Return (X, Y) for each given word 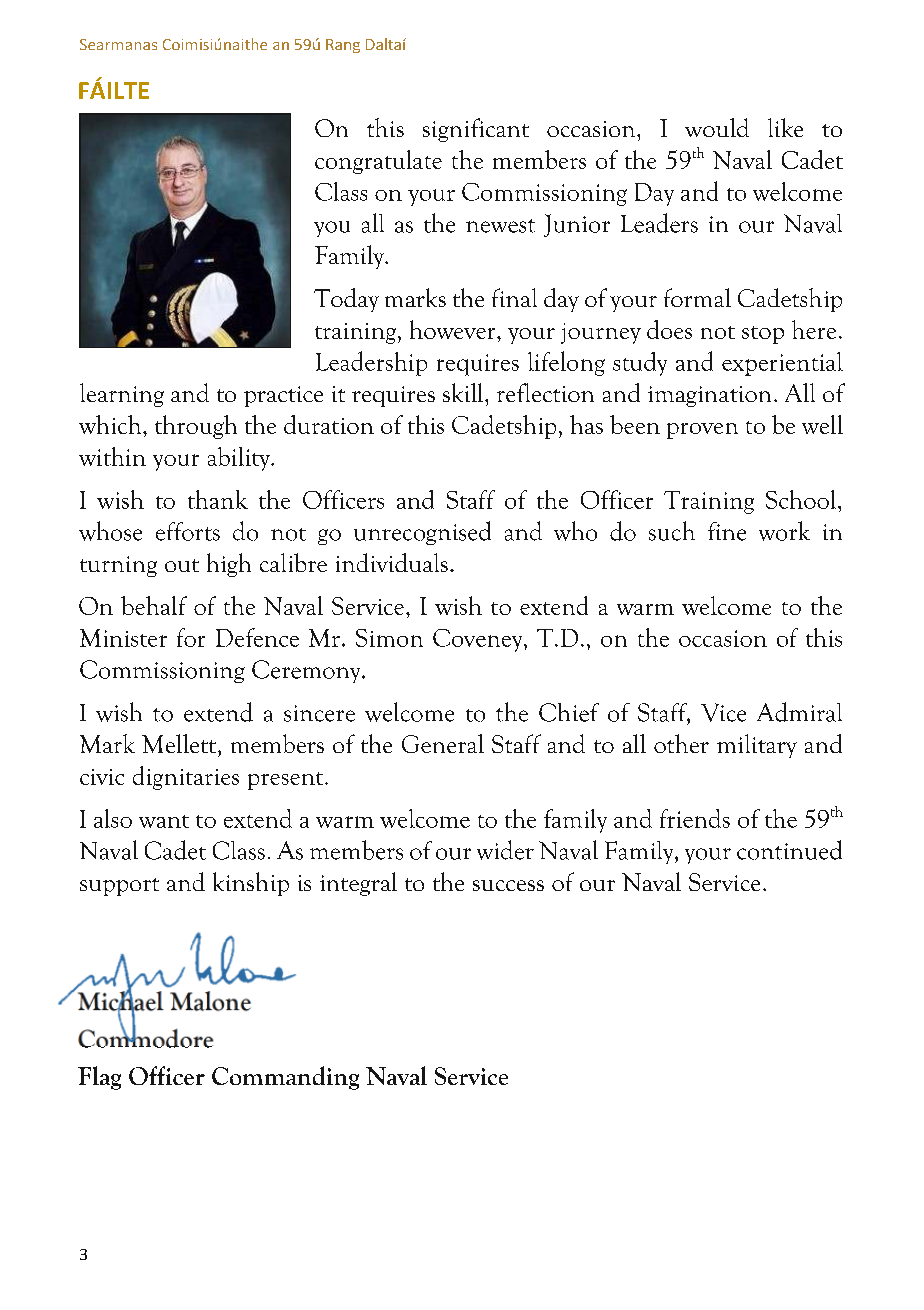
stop (763, 335)
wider (505, 850)
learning (122, 395)
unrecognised (422, 533)
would (717, 127)
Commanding (285, 1078)
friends (695, 818)
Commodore (146, 1037)
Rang (343, 46)
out (182, 565)
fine (727, 531)
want (164, 821)
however (454, 329)
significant (476, 130)
